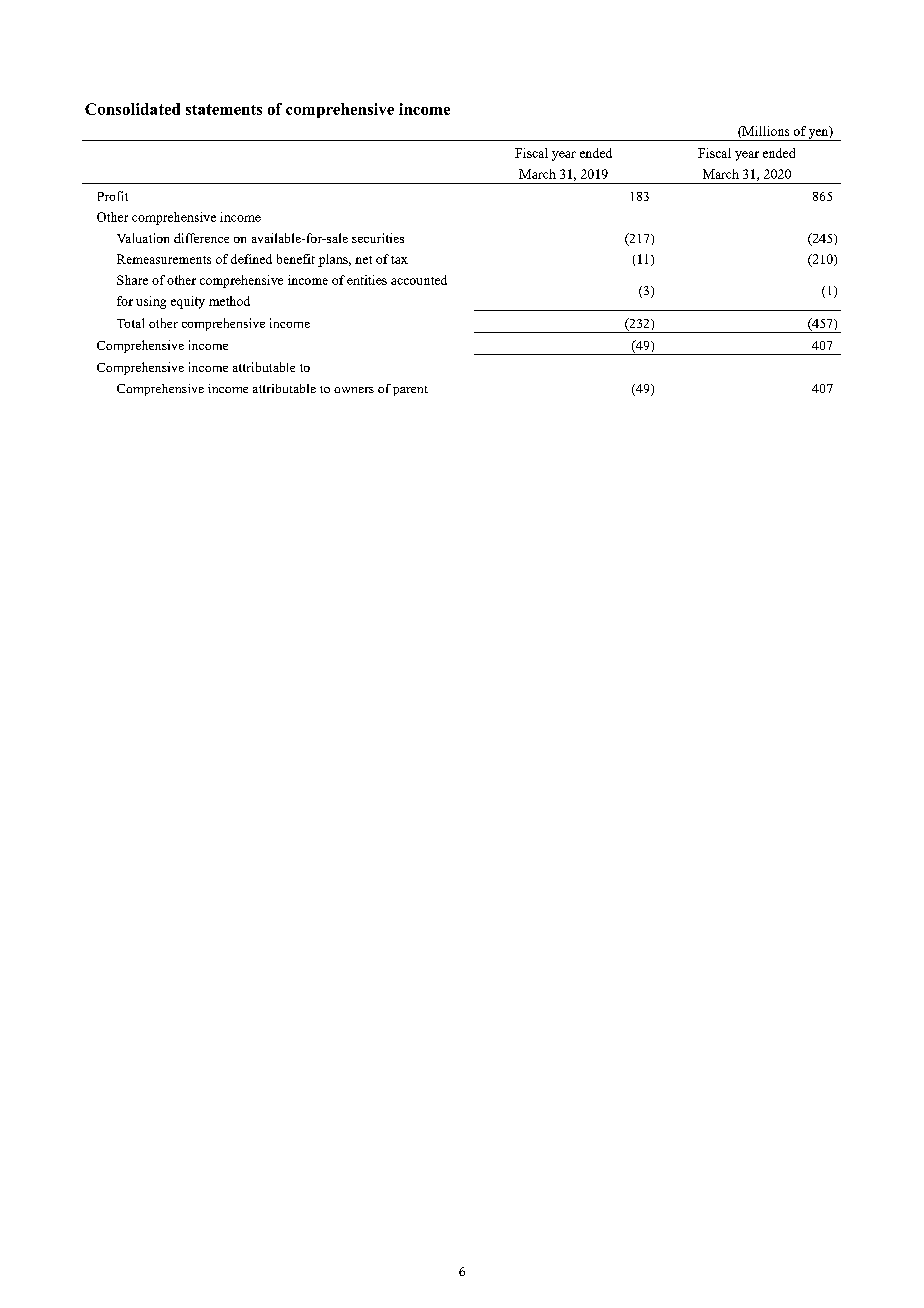  Describe the element at coordinates (367, 280) in the page. I see `entities` at that location.
